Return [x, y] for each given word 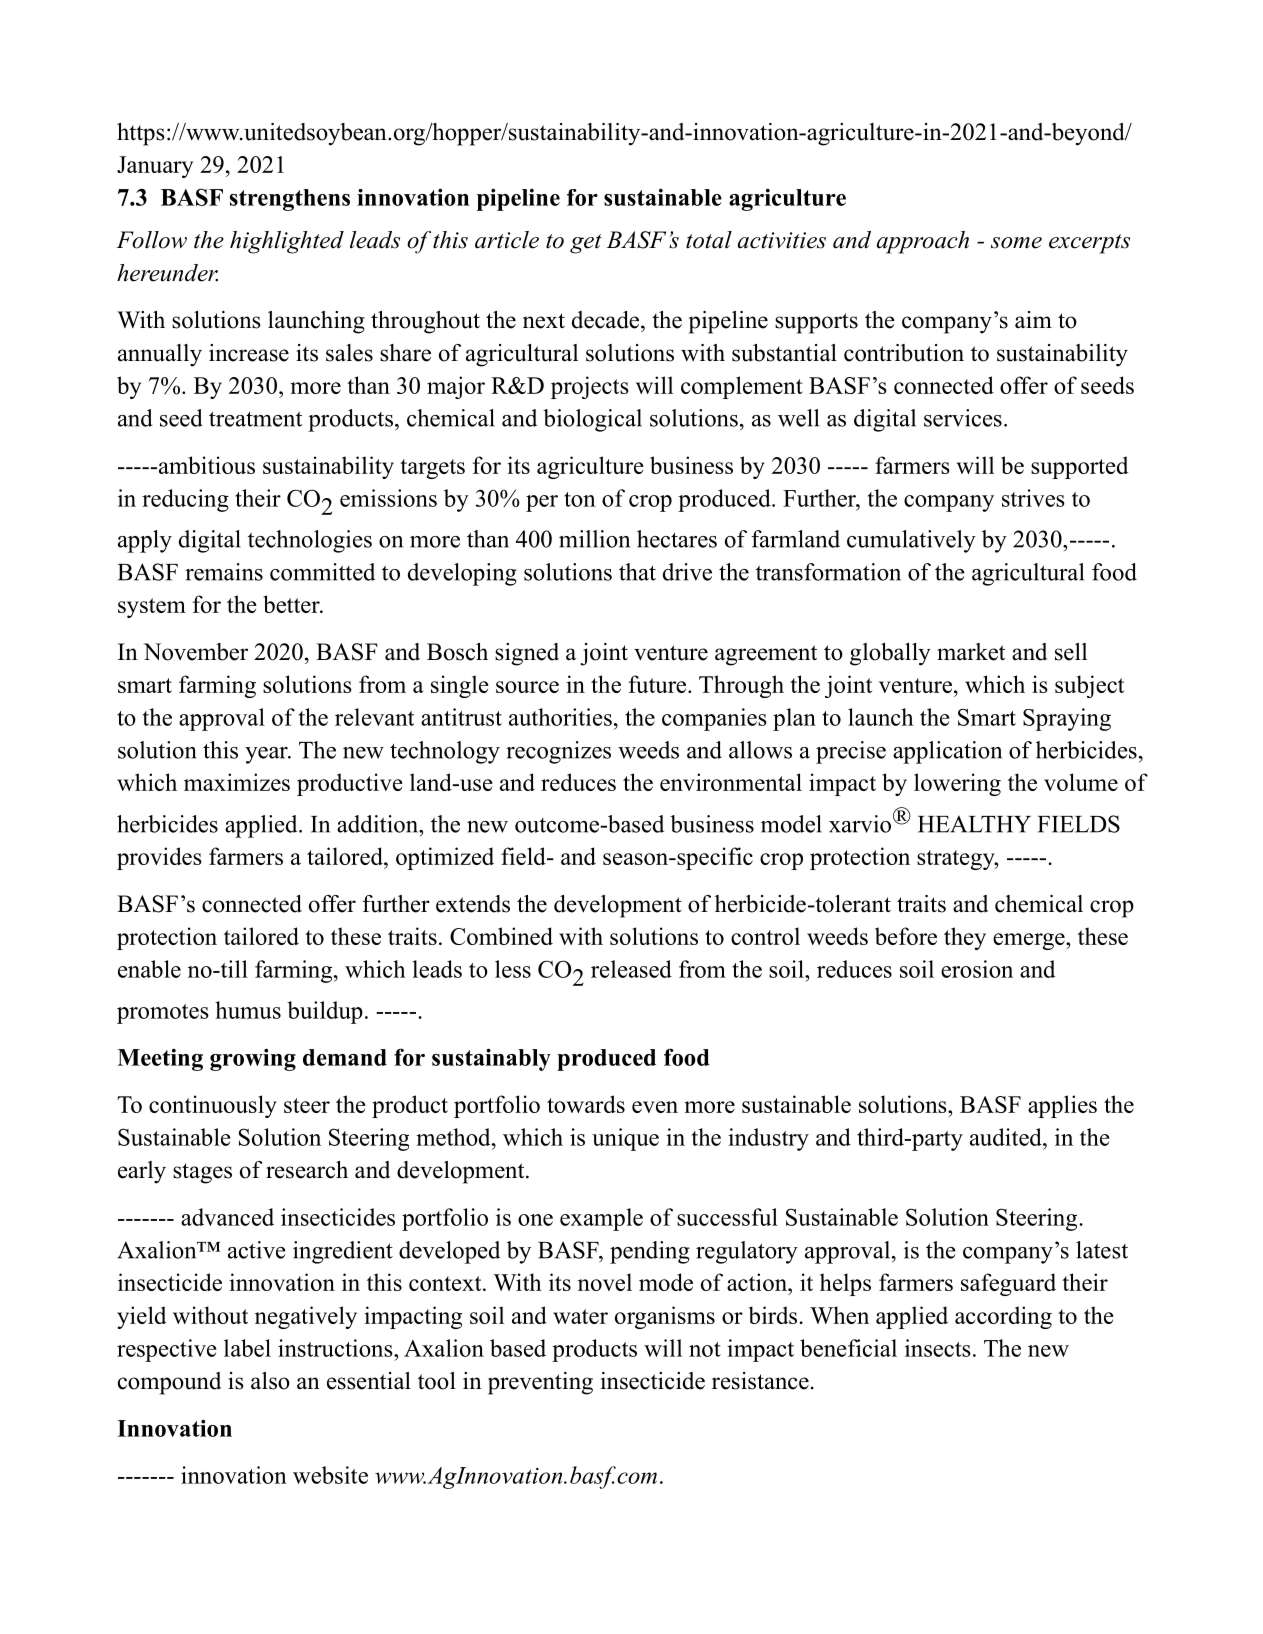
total [709, 240]
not [705, 1349]
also [270, 1381]
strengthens [289, 200]
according [1003, 1317]
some [1016, 243]
